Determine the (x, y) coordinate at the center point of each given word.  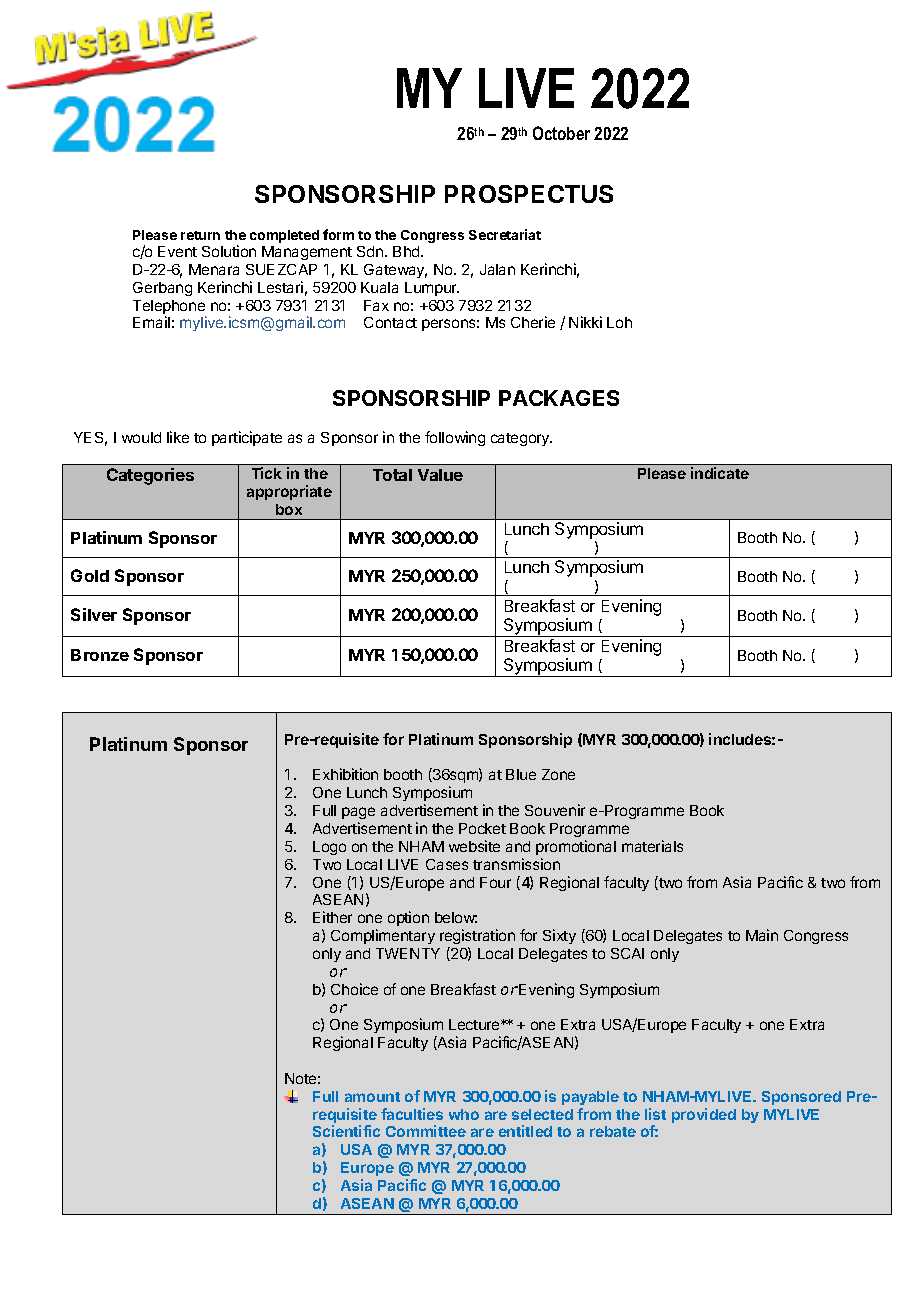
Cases (447, 864)
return (200, 235)
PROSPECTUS (529, 194)
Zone (558, 774)
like (178, 437)
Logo (329, 848)
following (455, 438)
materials (652, 846)
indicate (720, 473)
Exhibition (345, 774)
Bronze (100, 655)
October (561, 133)
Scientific (346, 1131)
